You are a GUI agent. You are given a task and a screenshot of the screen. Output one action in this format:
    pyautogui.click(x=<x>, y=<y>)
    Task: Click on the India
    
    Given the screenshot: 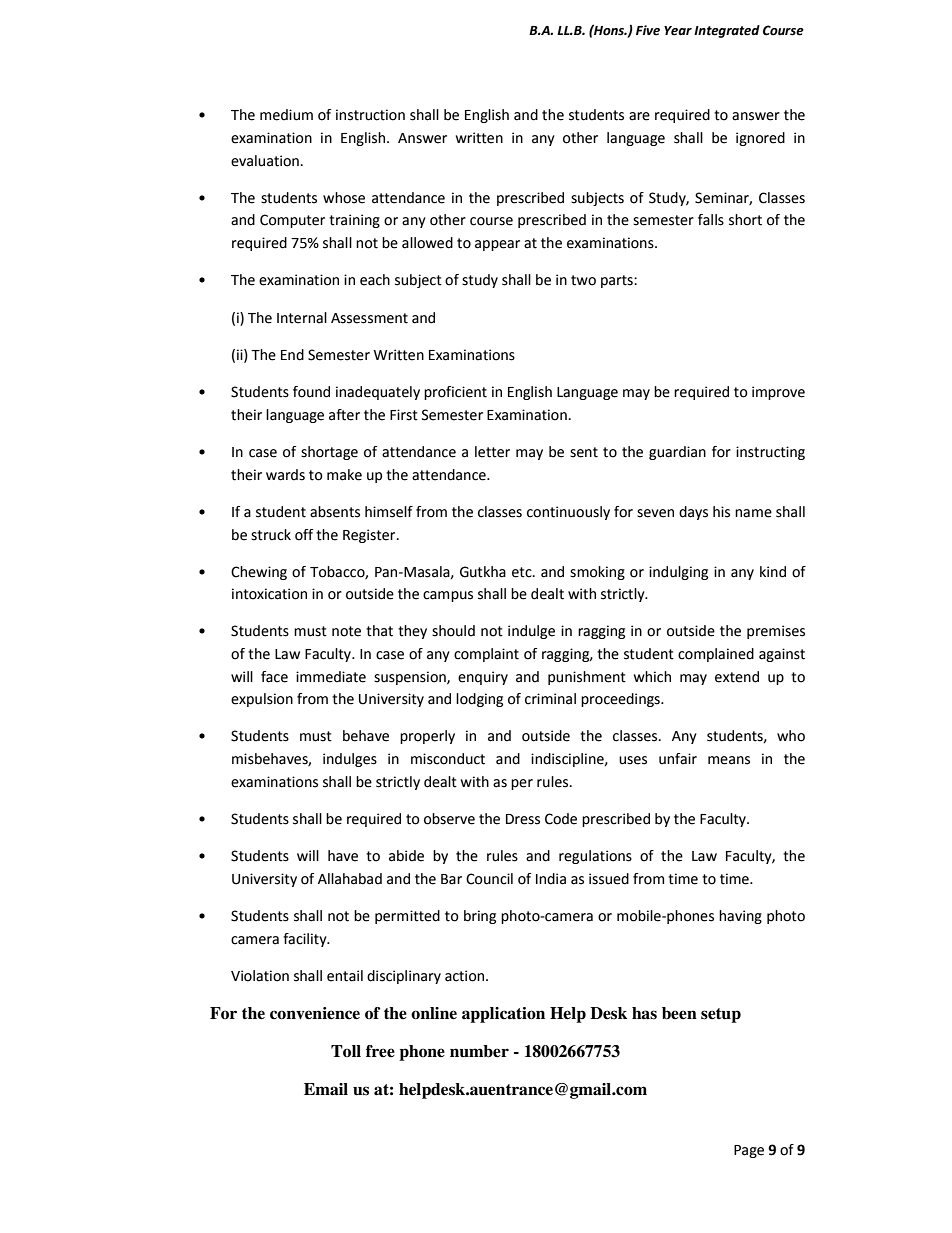 What is the action you would take?
    pyautogui.click(x=551, y=879)
